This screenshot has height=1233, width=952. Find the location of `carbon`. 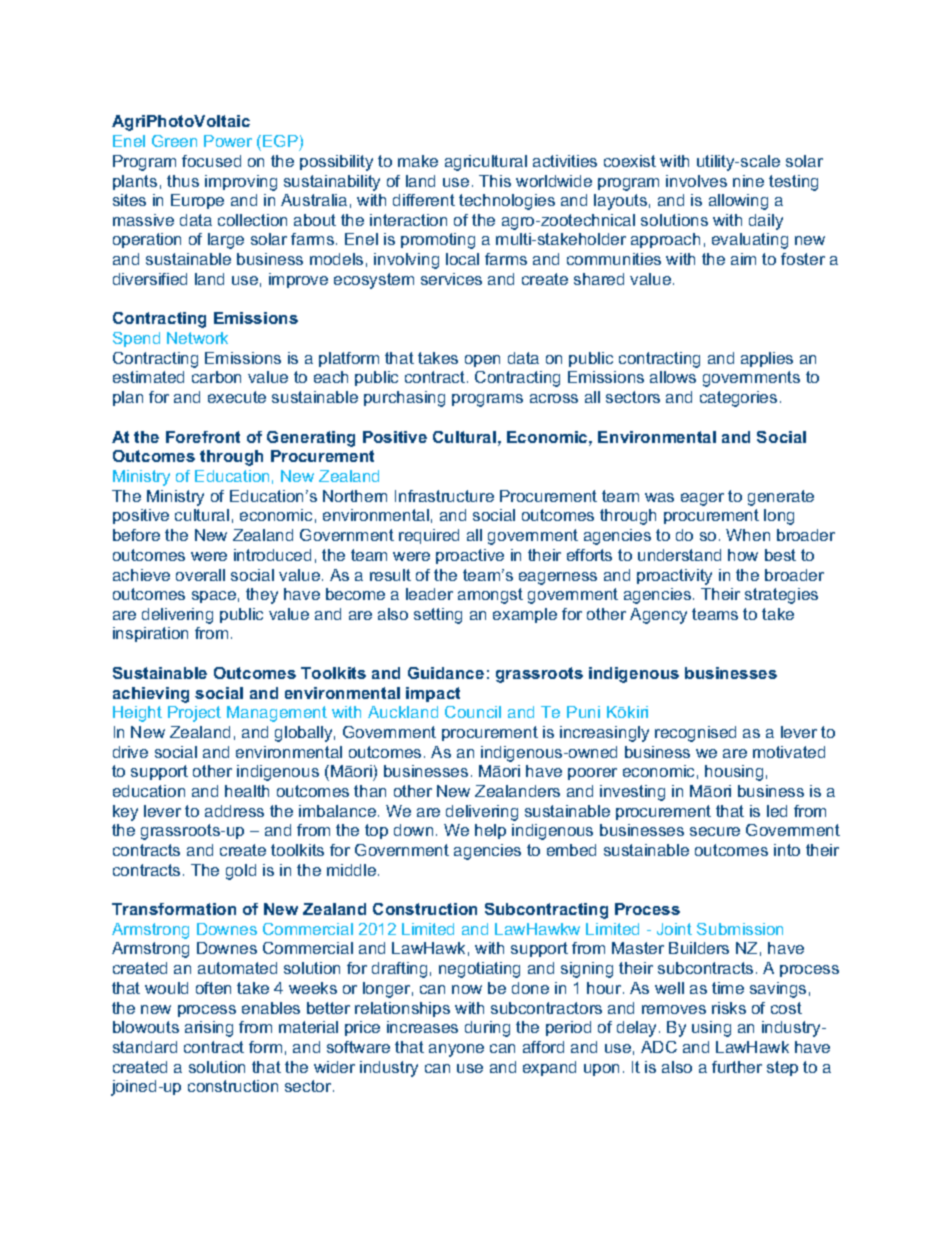

carbon is located at coordinates (216, 377).
